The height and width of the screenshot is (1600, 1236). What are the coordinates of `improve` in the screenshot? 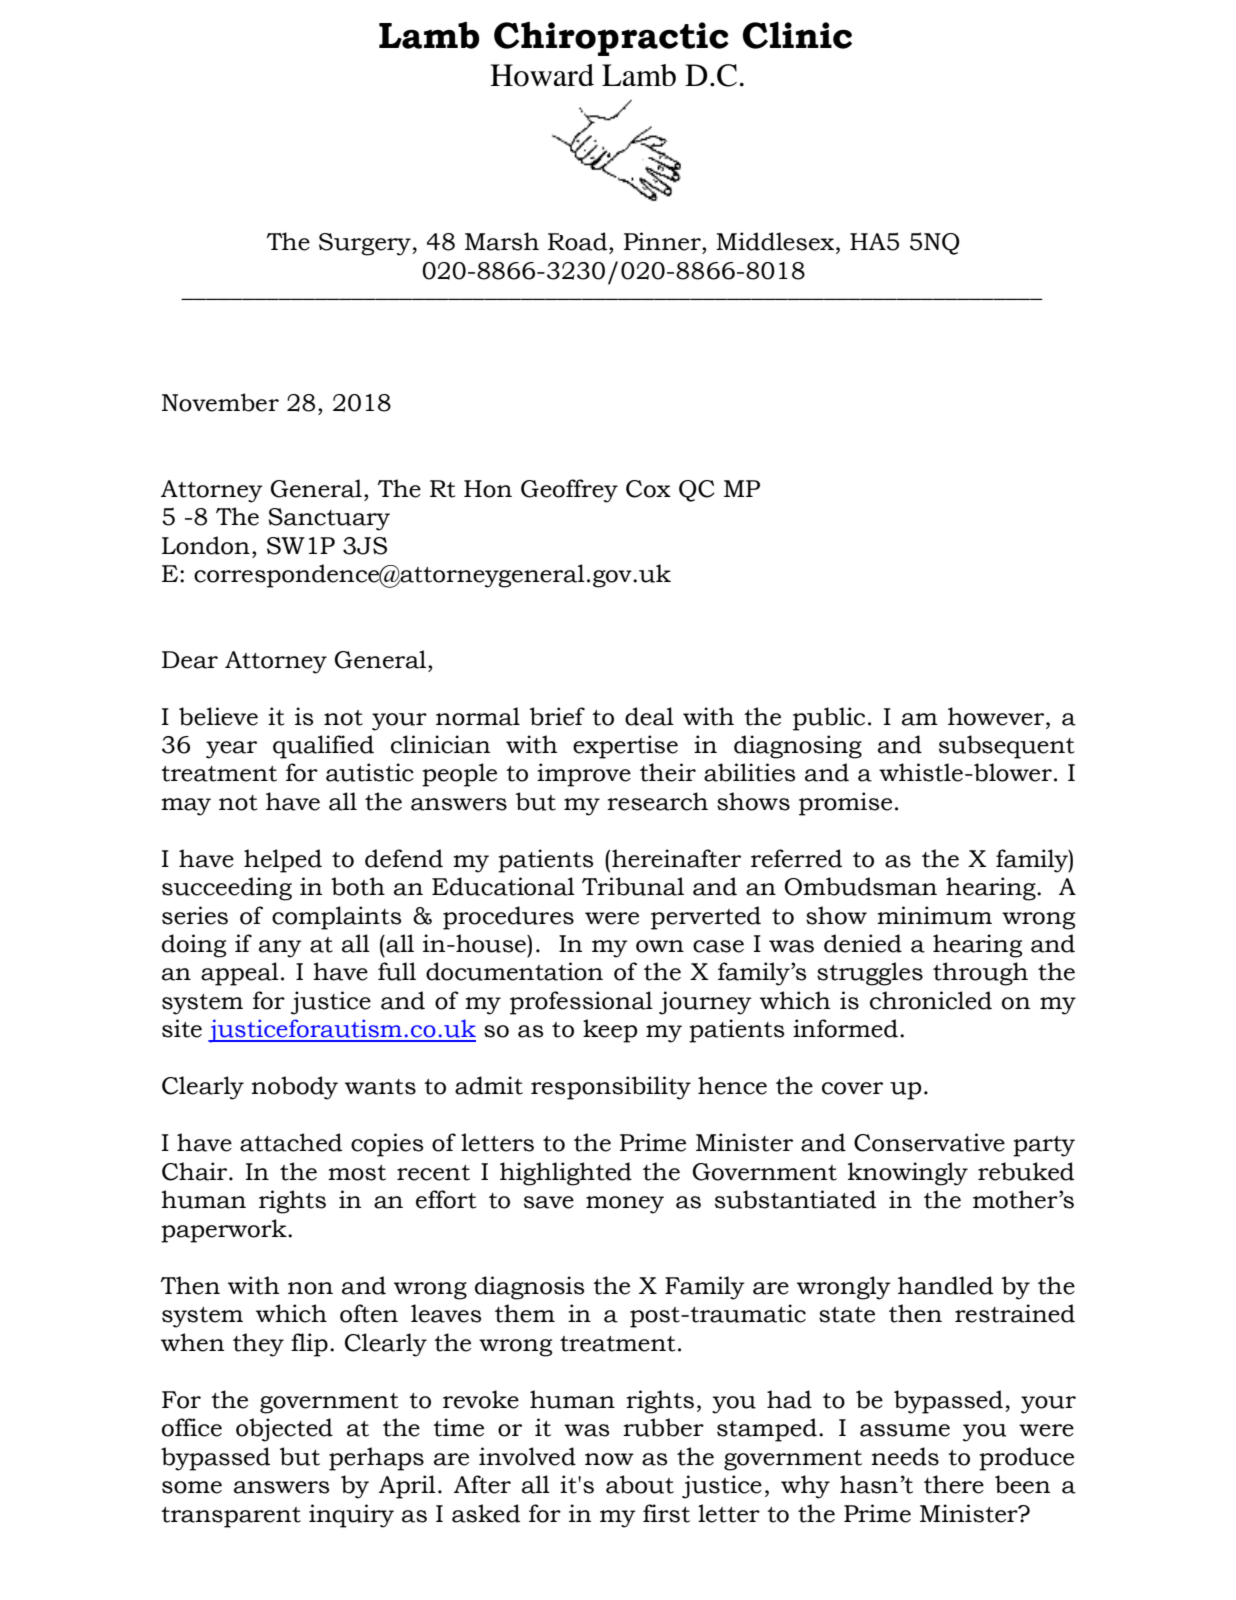 It's located at (584, 775).
